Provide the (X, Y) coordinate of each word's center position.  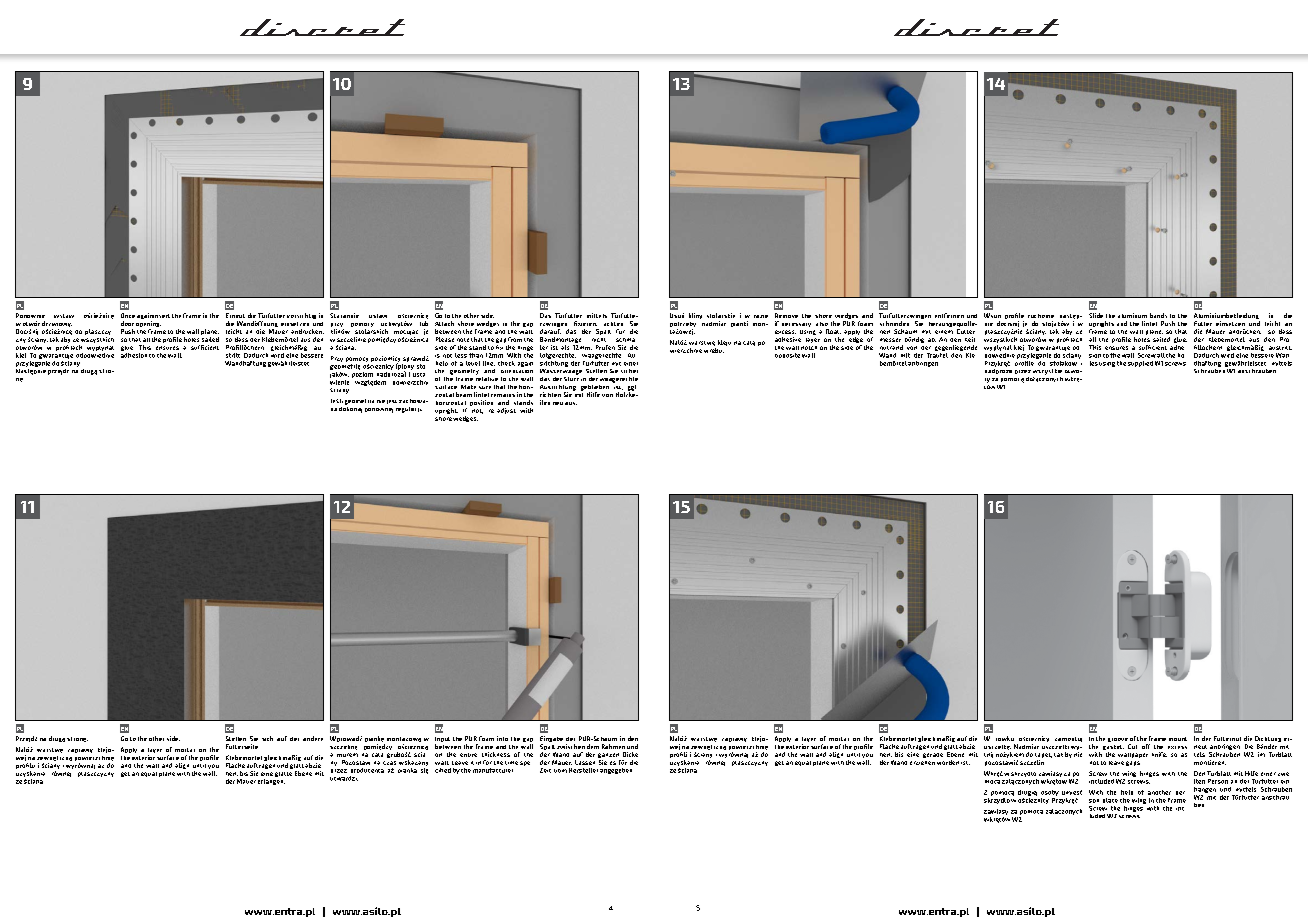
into (502, 738)
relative (487, 377)
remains (503, 395)
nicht (599, 340)
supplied (1140, 364)
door (127, 323)
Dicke (630, 754)
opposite (787, 355)
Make (468, 387)
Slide (1096, 315)
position (481, 403)
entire (468, 755)
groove (1118, 740)
